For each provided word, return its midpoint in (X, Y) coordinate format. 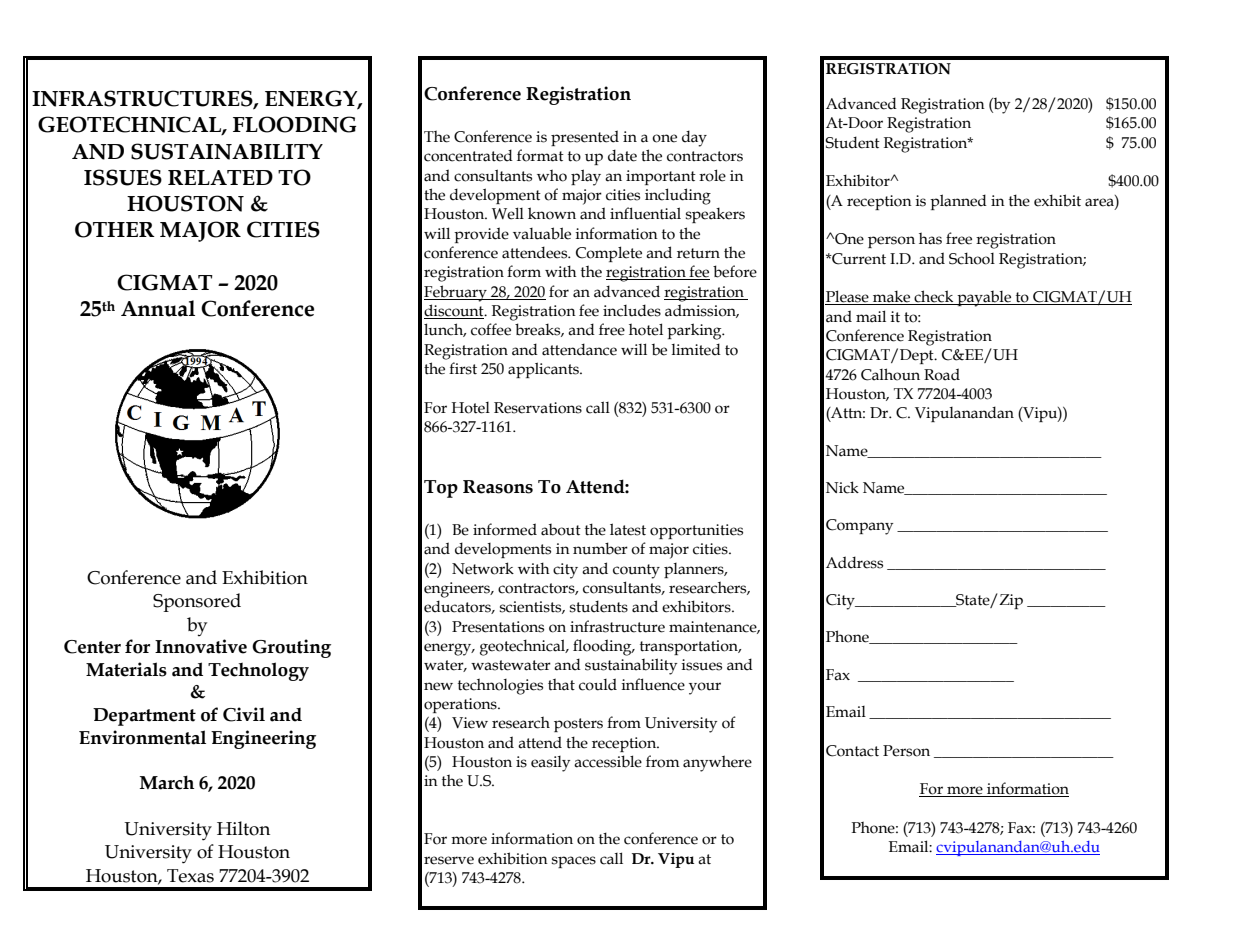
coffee (491, 329)
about (561, 530)
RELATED (220, 177)
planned (958, 202)
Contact (852, 751)
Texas (190, 876)
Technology (258, 671)
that (561, 684)
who (552, 175)
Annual (158, 308)
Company (860, 527)
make (892, 297)
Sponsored (197, 602)
